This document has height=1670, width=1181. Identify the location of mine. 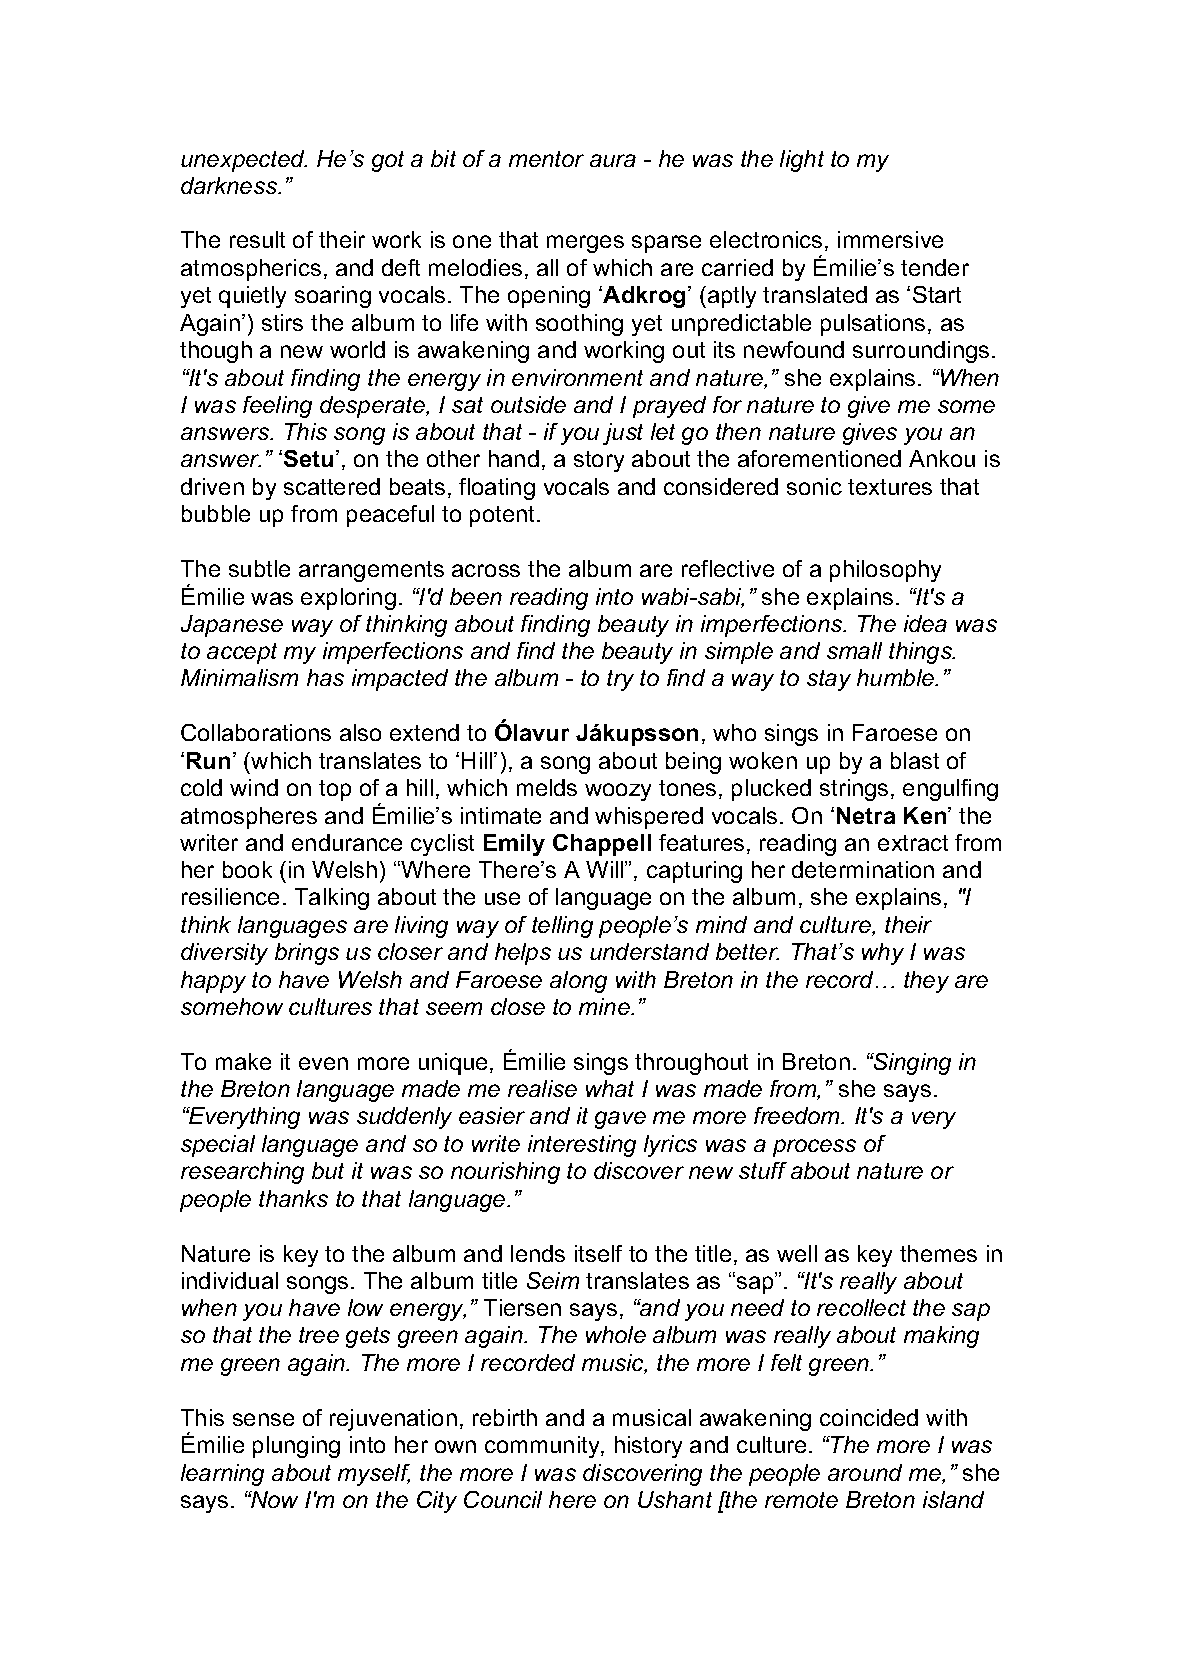
(605, 1006).
